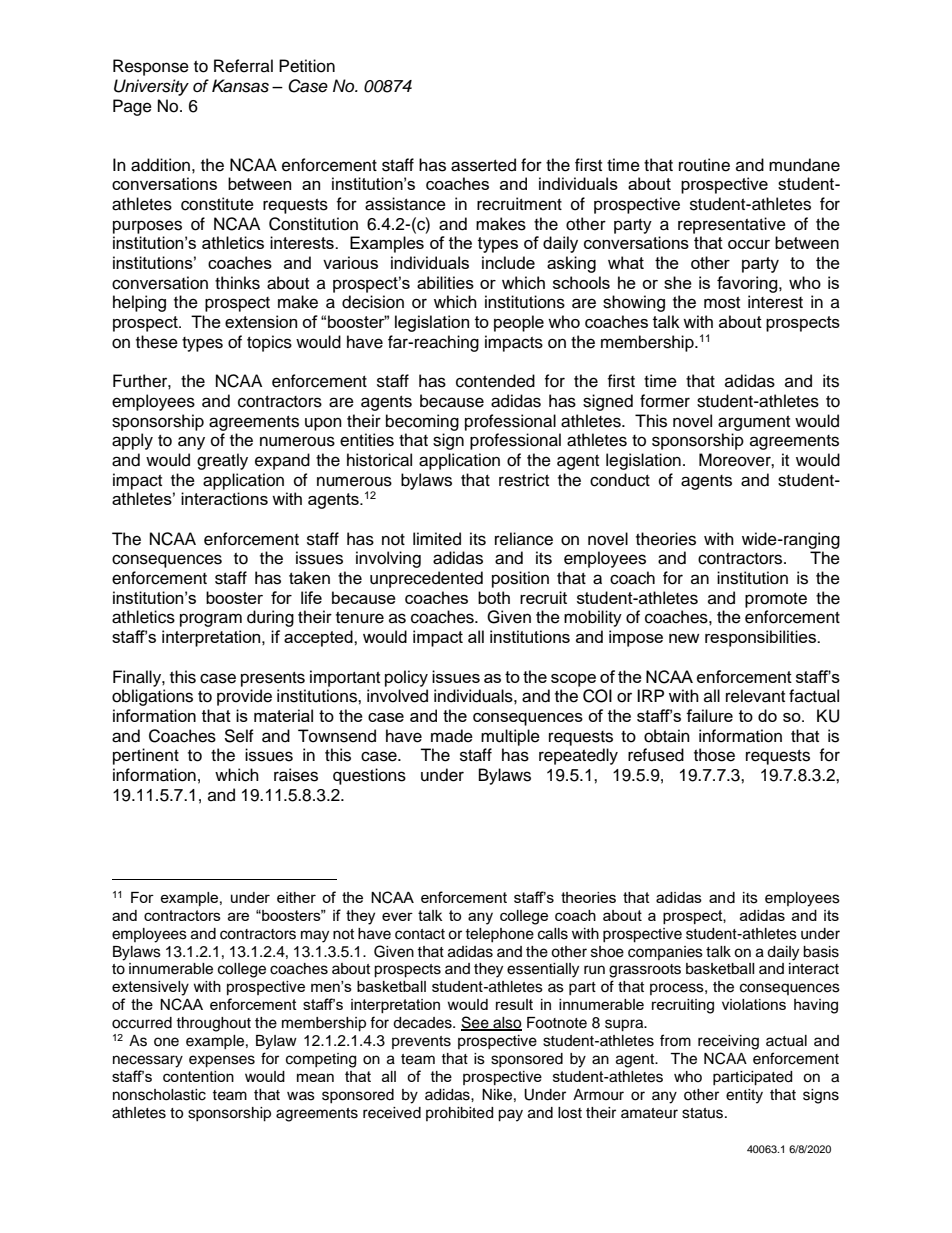  What do you see at coordinates (494, 597) in the screenshot?
I see `both` at bounding box center [494, 597].
